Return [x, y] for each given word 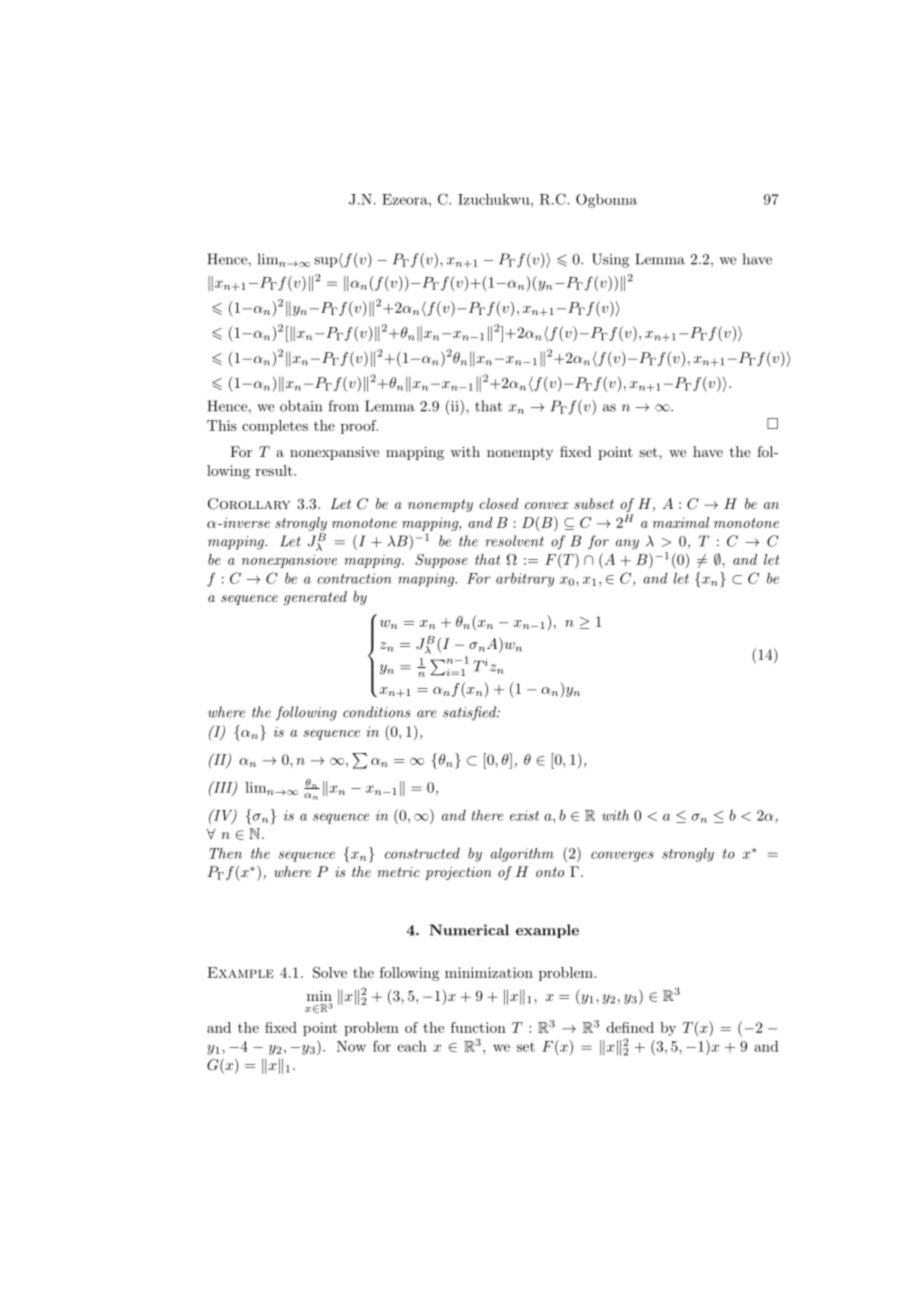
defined [630, 1027]
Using [610, 260]
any [627, 544]
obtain [301, 406]
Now [351, 1046]
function [478, 1027]
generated [315, 598]
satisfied [470, 713]
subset [594, 503]
